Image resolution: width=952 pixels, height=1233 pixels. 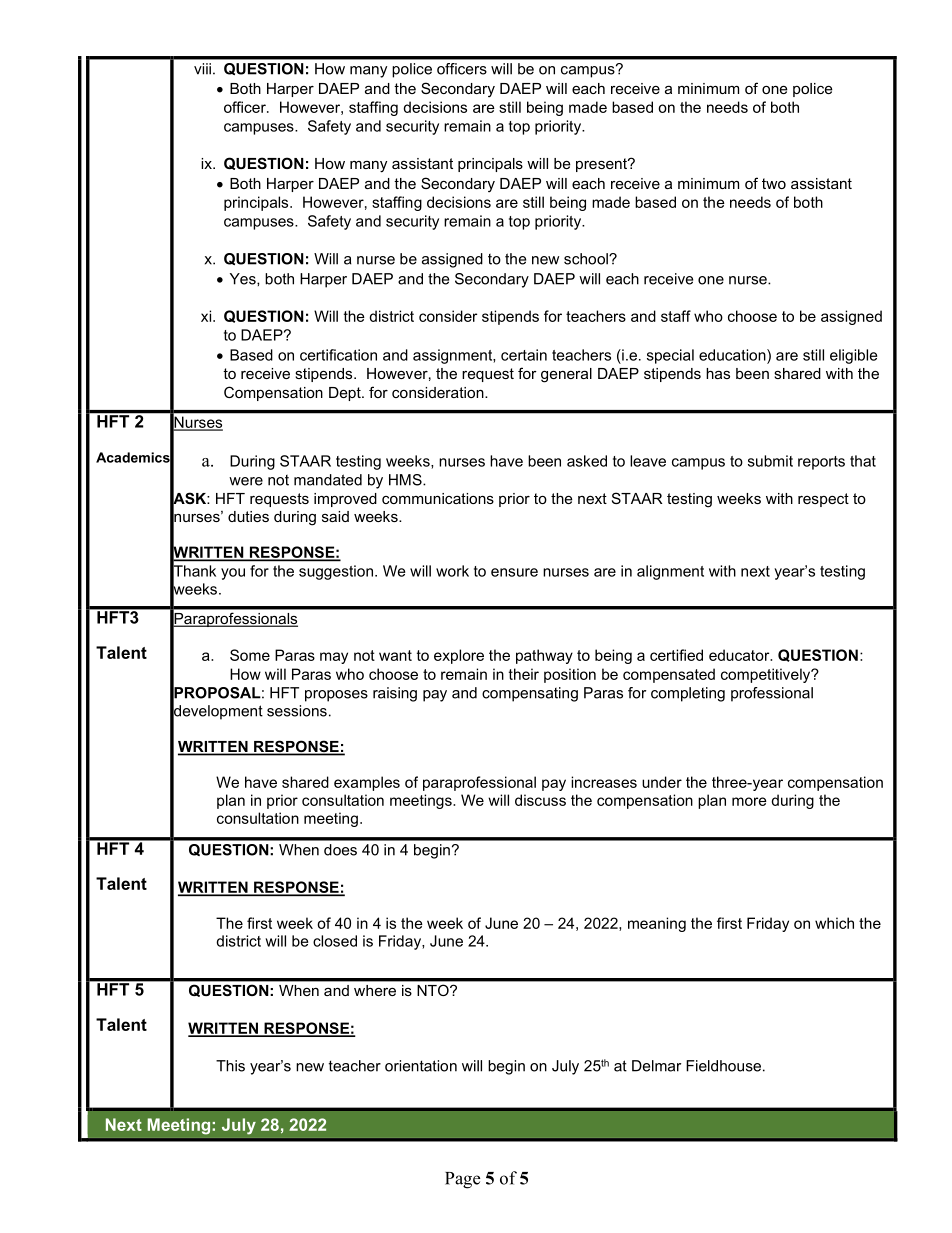 What do you see at coordinates (340, 850) in the screenshot?
I see `does` at bounding box center [340, 850].
